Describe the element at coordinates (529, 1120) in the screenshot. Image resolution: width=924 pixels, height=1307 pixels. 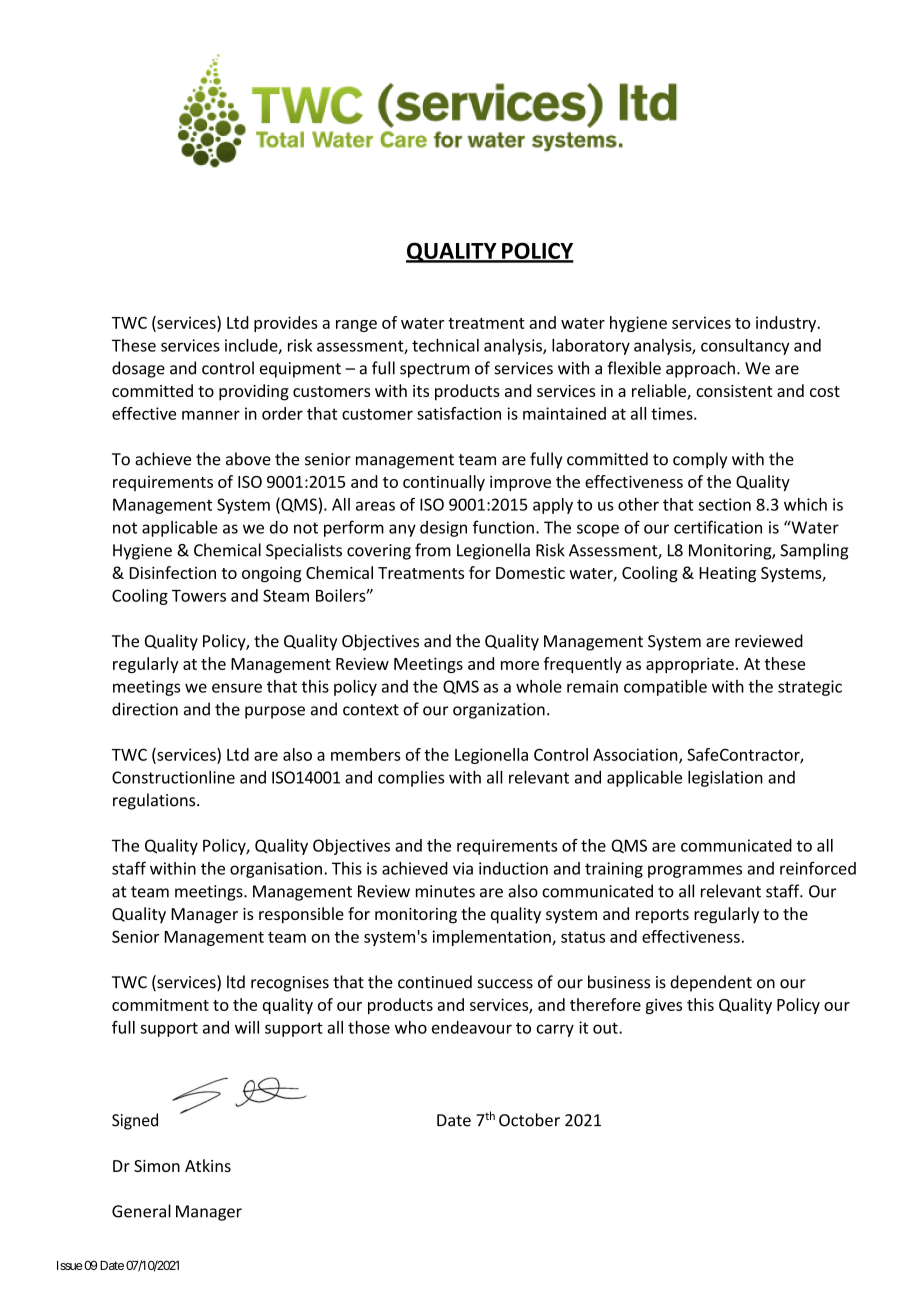
I see `October` at that location.
